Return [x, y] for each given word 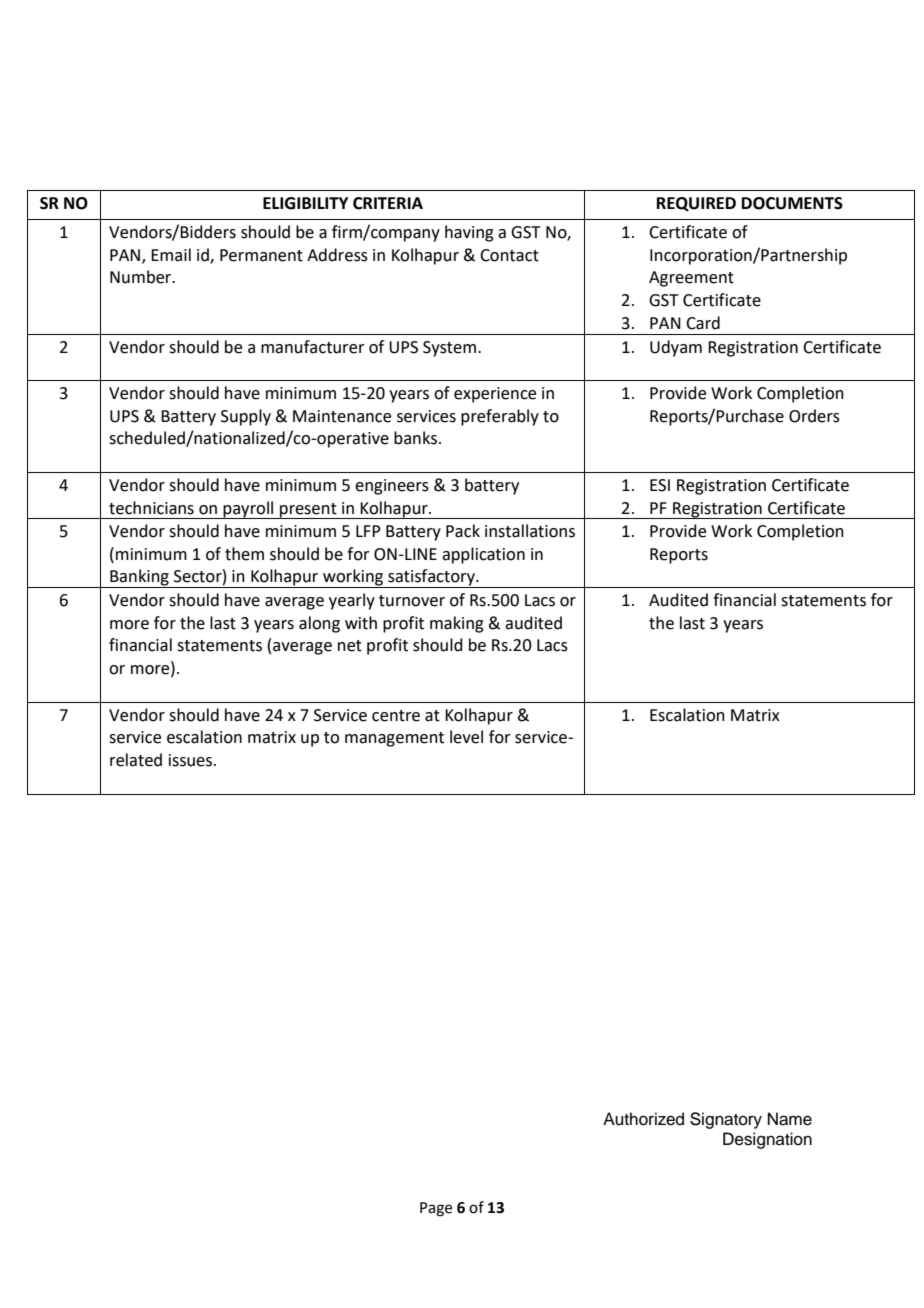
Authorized [643, 1119]
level [466, 737]
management [394, 739]
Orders [814, 416]
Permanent [261, 255]
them [244, 554]
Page [436, 1209]
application [483, 555]
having [469, 233]
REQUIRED [696, 204]
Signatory [726, 1120]
